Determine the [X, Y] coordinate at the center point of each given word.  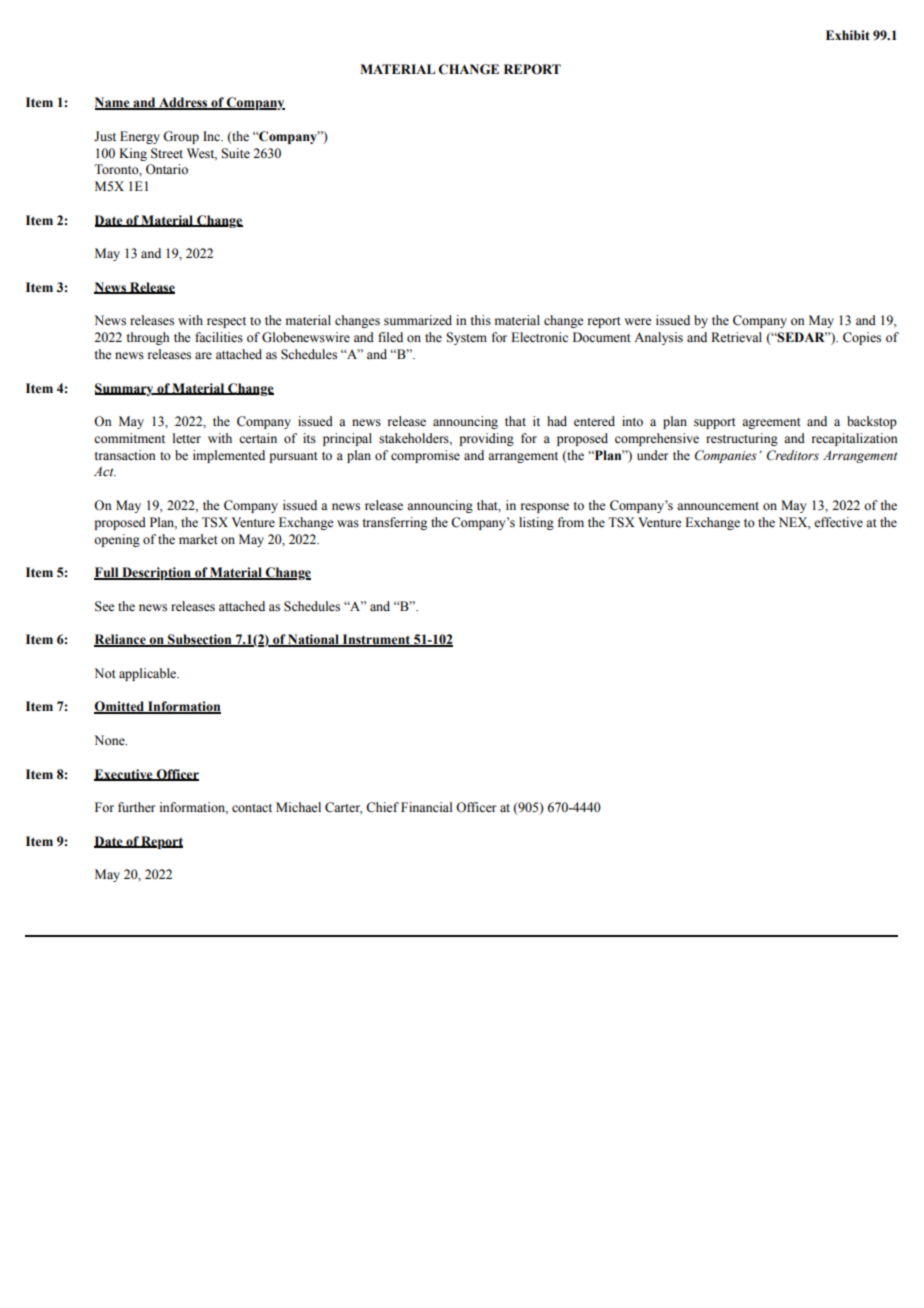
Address [183, 103]
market [198, 539]
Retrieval [736, 337]
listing [536, 523]
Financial [427, 807]
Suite [235, 153]
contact [252, 808]
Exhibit [848, 35]
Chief [382, 807]
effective [838, 522]
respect [226, 322]
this [480, 320]
